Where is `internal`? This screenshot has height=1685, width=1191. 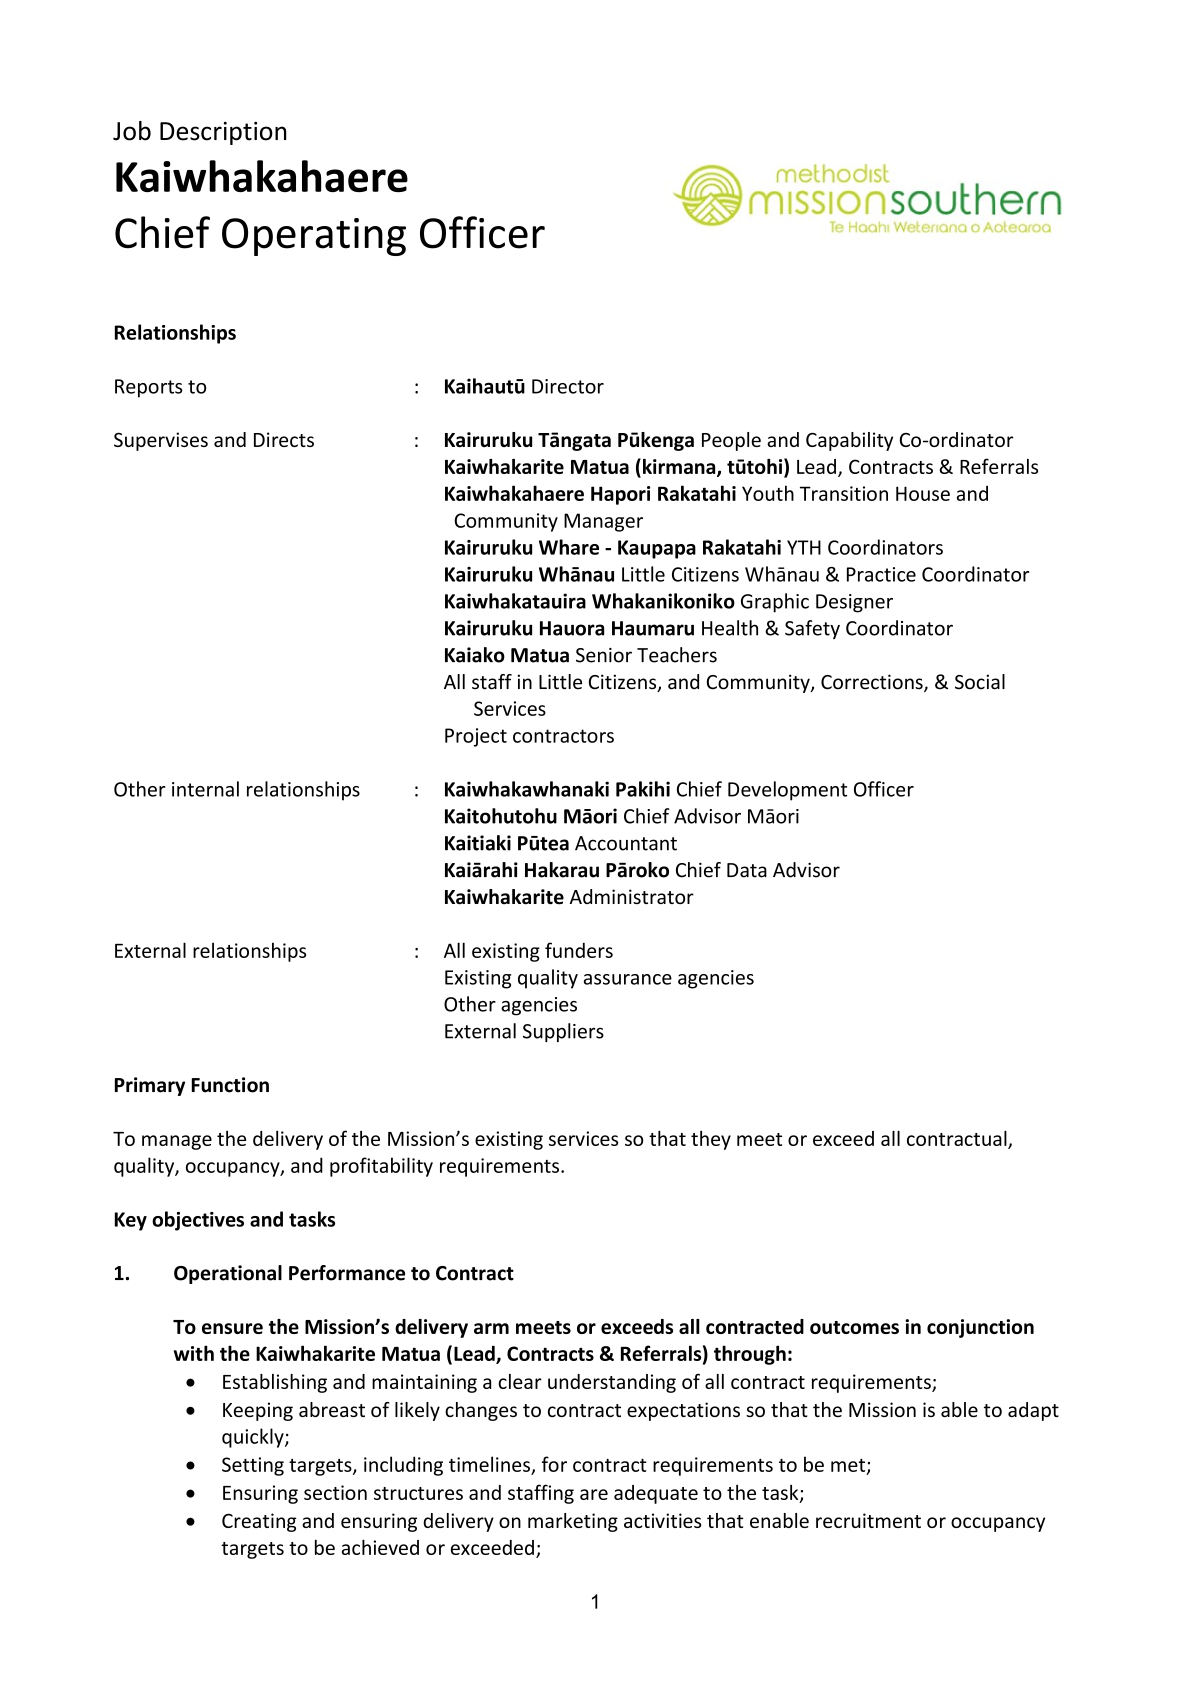
internal is located at coordinates (205, 789).
